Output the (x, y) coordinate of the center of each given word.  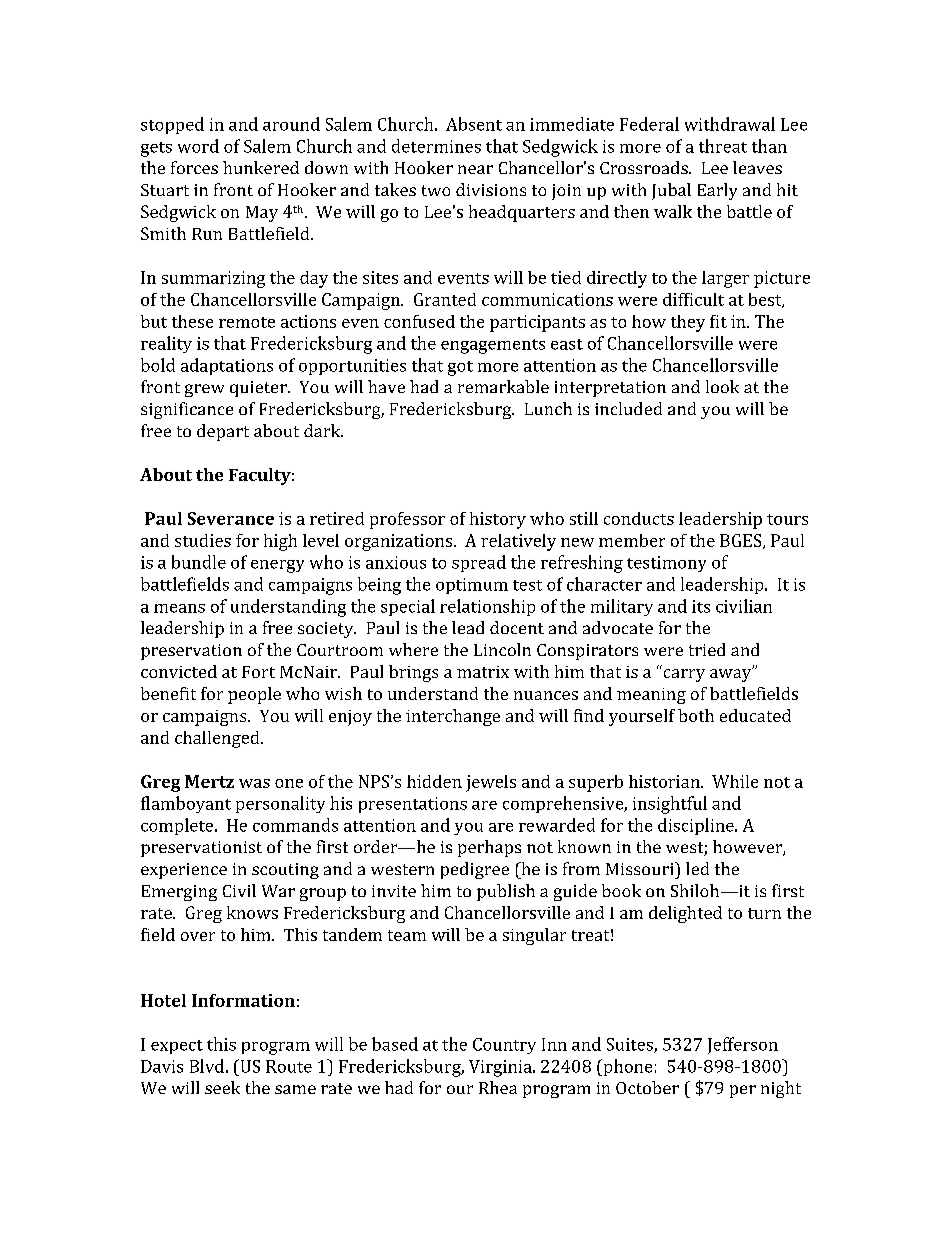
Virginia (501, 1068)
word (198, 146)
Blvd (207, 1066)
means (179, 608)
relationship (487, 607)
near (475, 169)
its (701, 606)
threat (723, 146)
